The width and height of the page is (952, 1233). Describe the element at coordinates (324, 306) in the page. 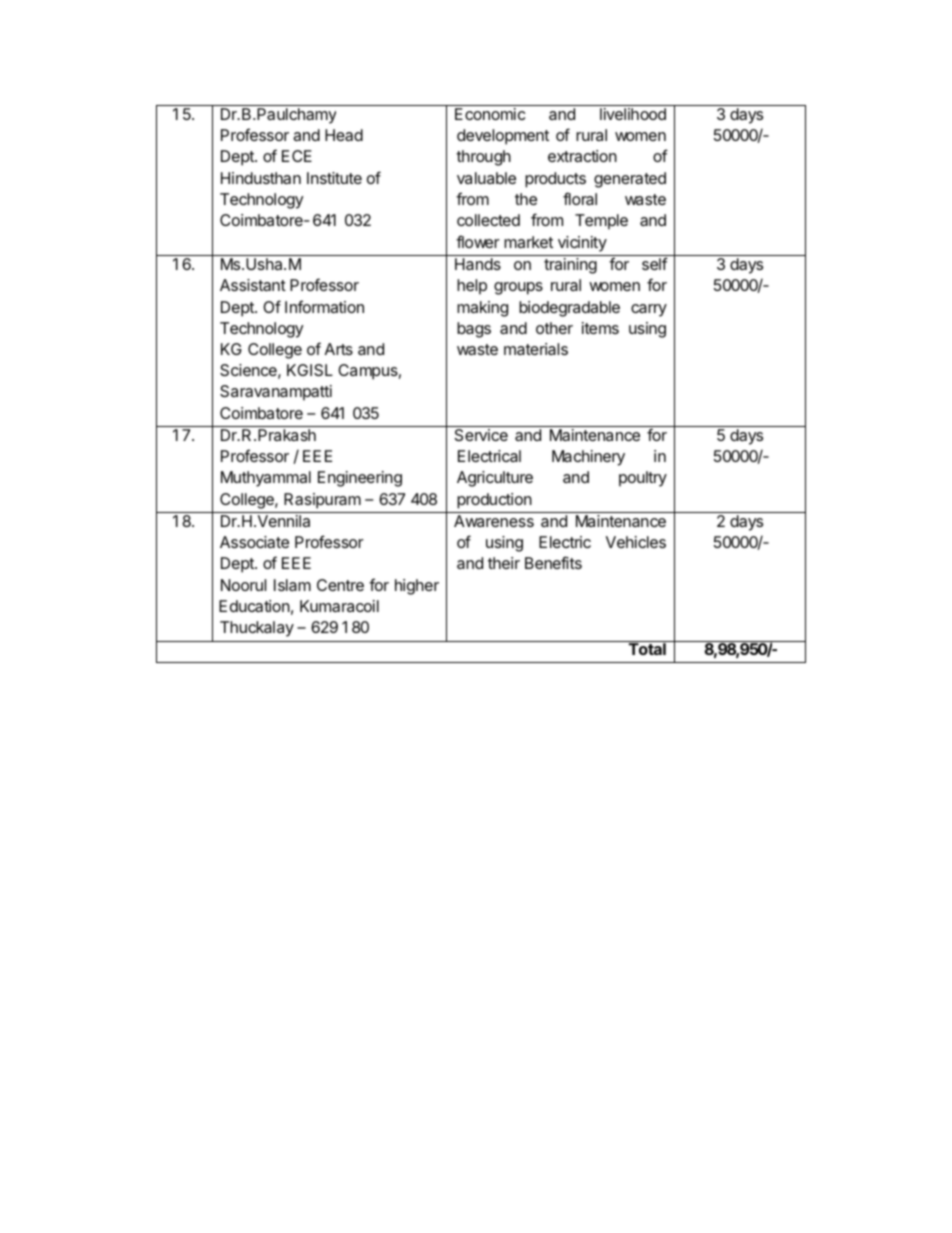

I see `Information` at that location.
